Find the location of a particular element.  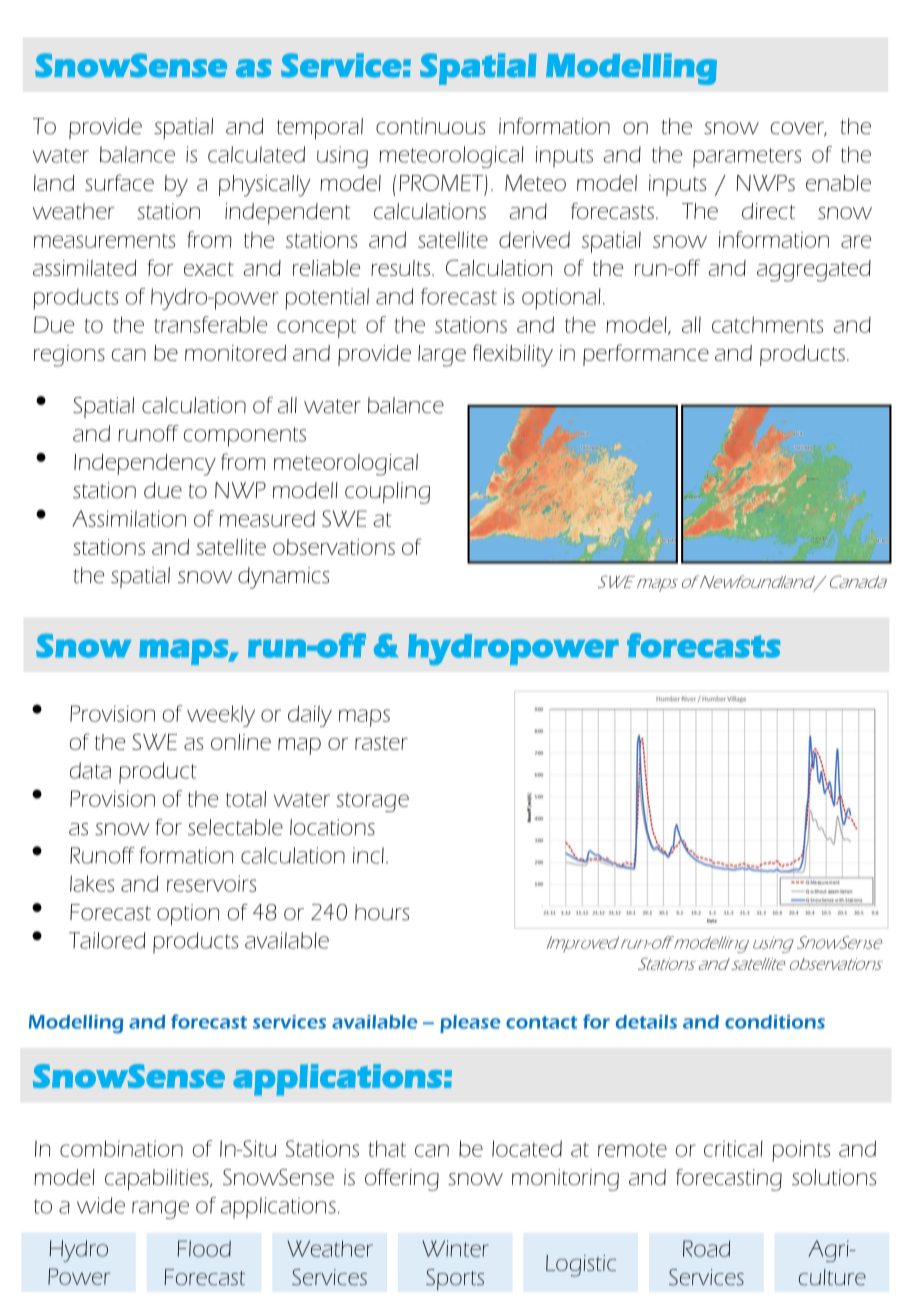

Independency is located at coordinates (145, 465).
